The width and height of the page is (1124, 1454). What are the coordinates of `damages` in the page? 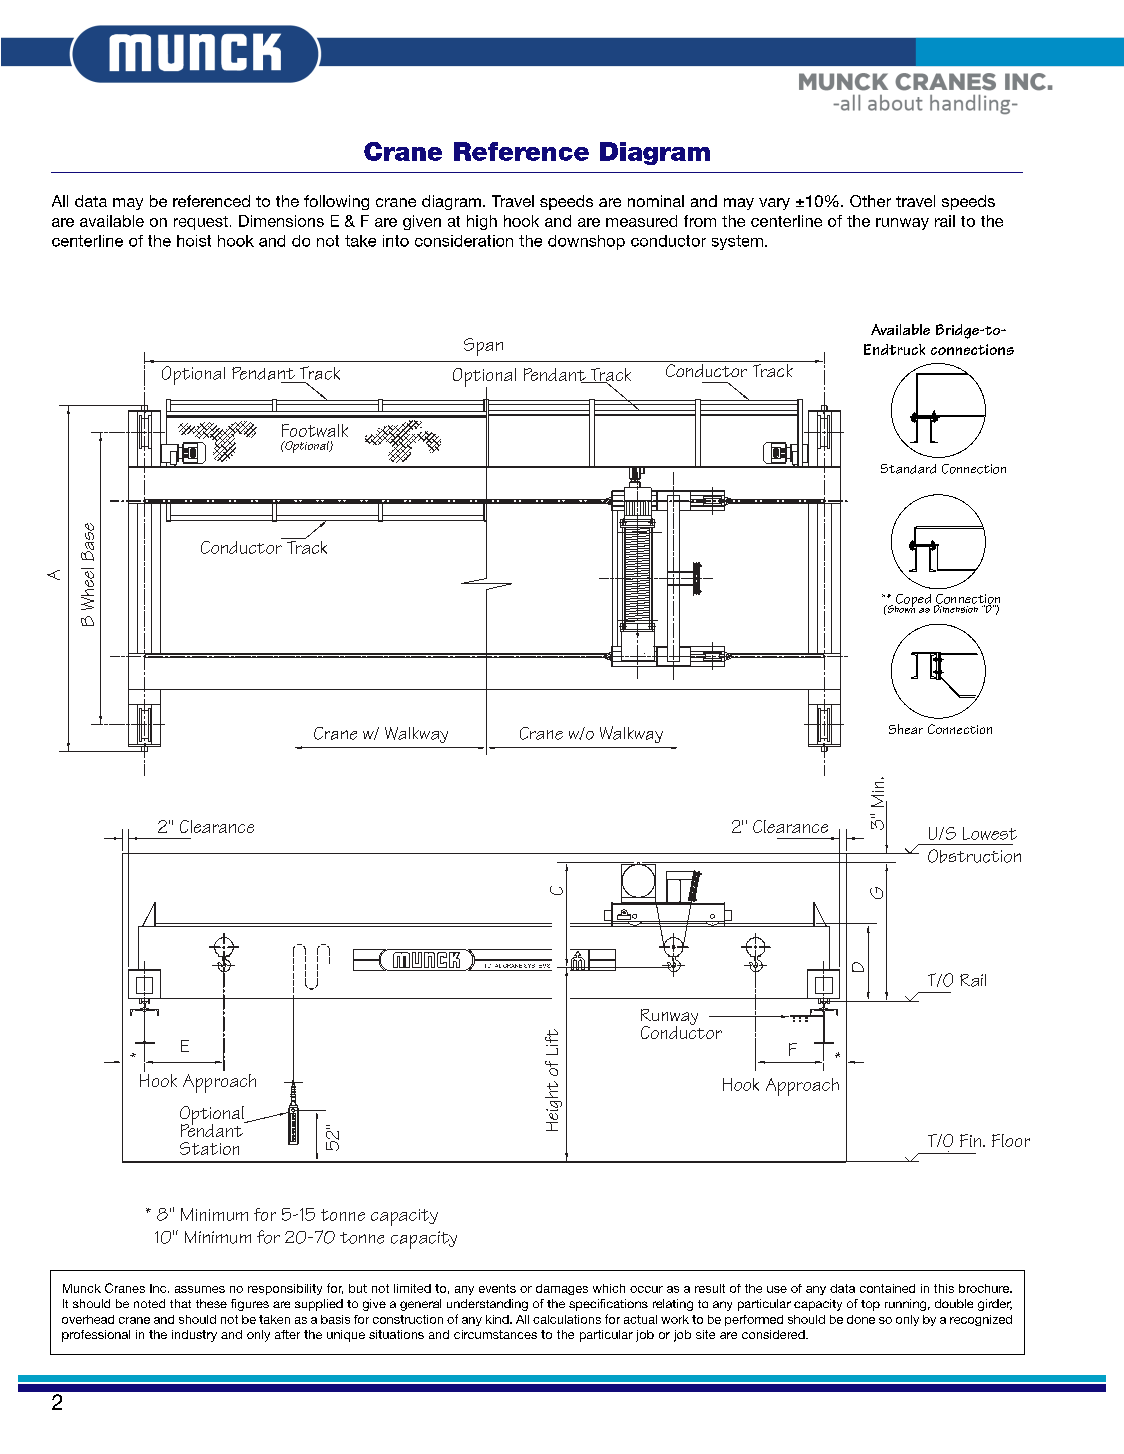 It's located at (562, 1289).
